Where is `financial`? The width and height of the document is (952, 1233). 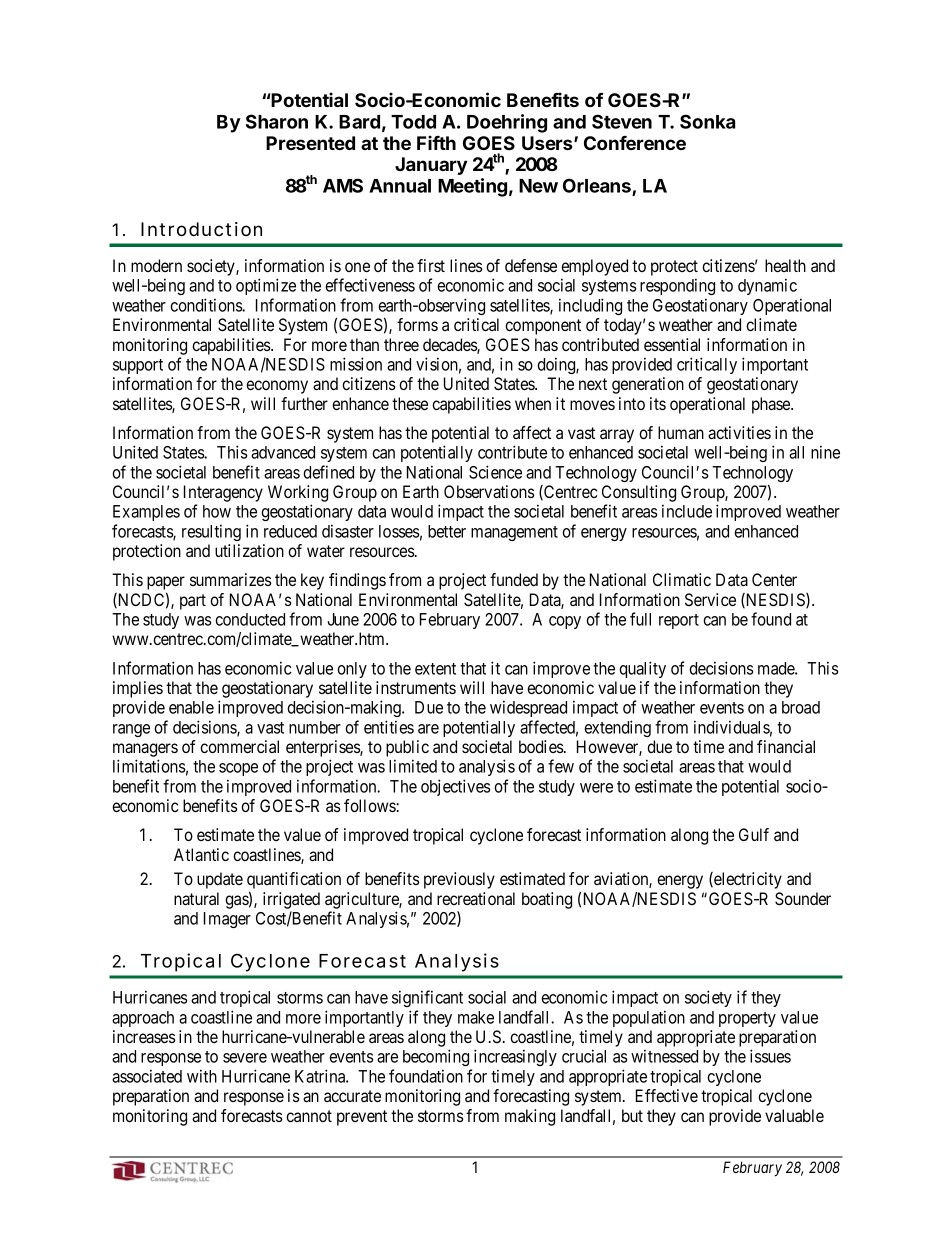
financial is located at coordinates (786, 746).
